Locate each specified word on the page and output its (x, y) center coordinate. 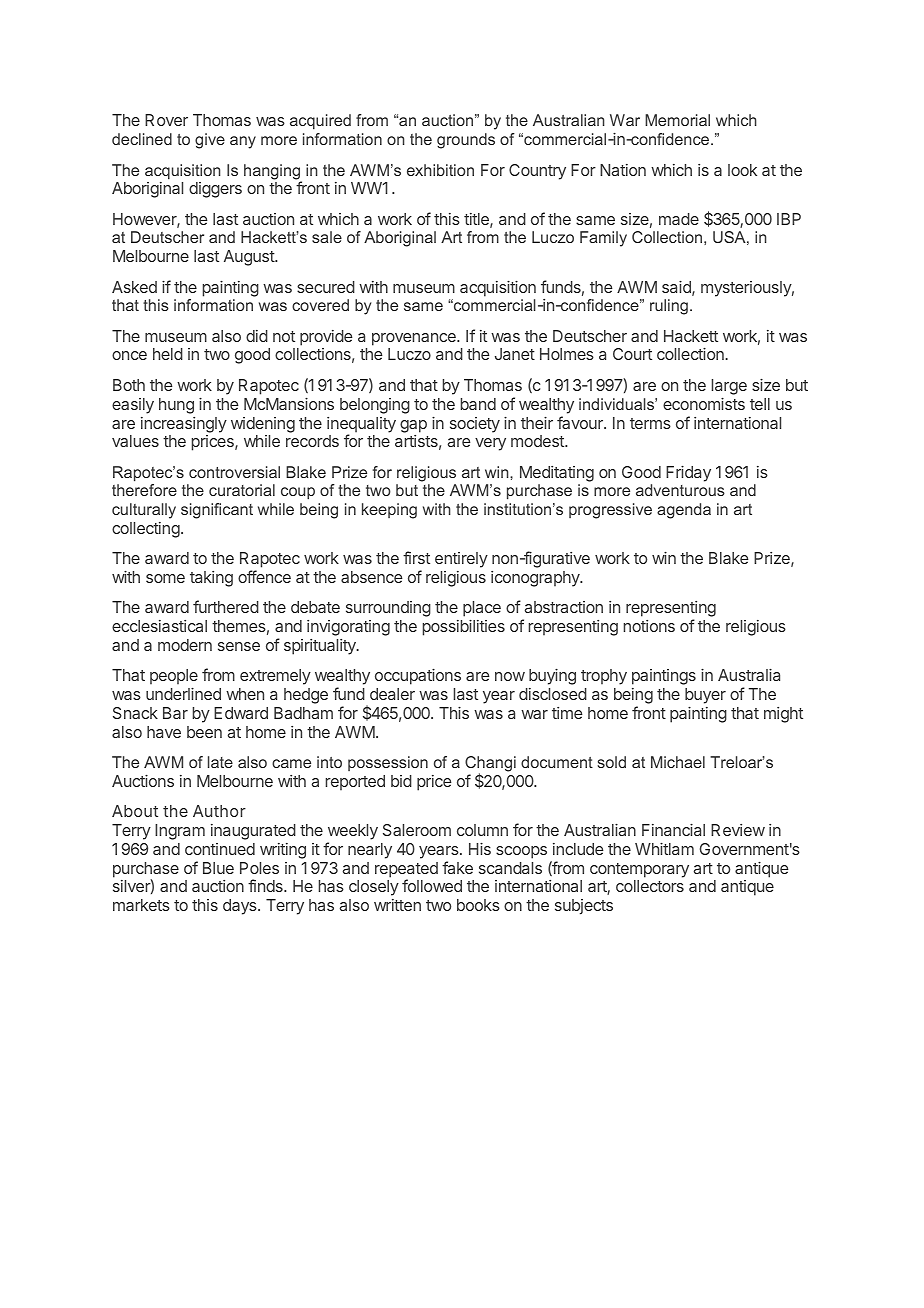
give (210, 141)
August (250, 258)
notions (649, 626)
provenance (415, 339)
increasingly (184, 425)
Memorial (677, 120)
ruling (669, 307)
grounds (466, 141)
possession (388, 763)
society (475, 425)
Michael (678, 762)
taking (211, 579)
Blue (218, 868)
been (204, 732)
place (482, 610)
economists (704, 403)
